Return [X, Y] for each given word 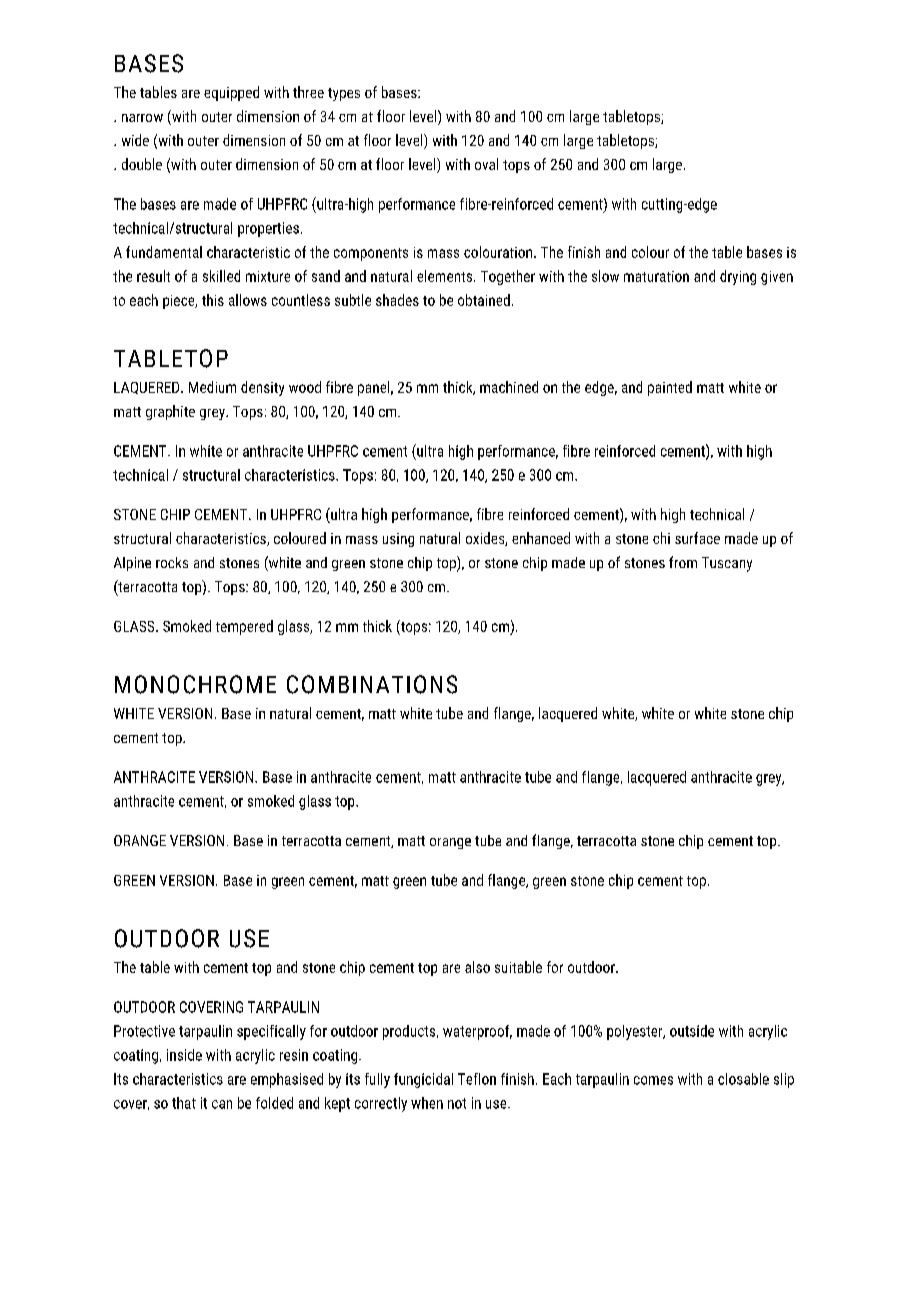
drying [738, 277]
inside [184, 1055]
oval [486, 164]
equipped [231, 93]
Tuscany [727, 564]
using [398, 540]
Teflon [477, 1079]
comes [653, 1080]
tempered [244, 627]
